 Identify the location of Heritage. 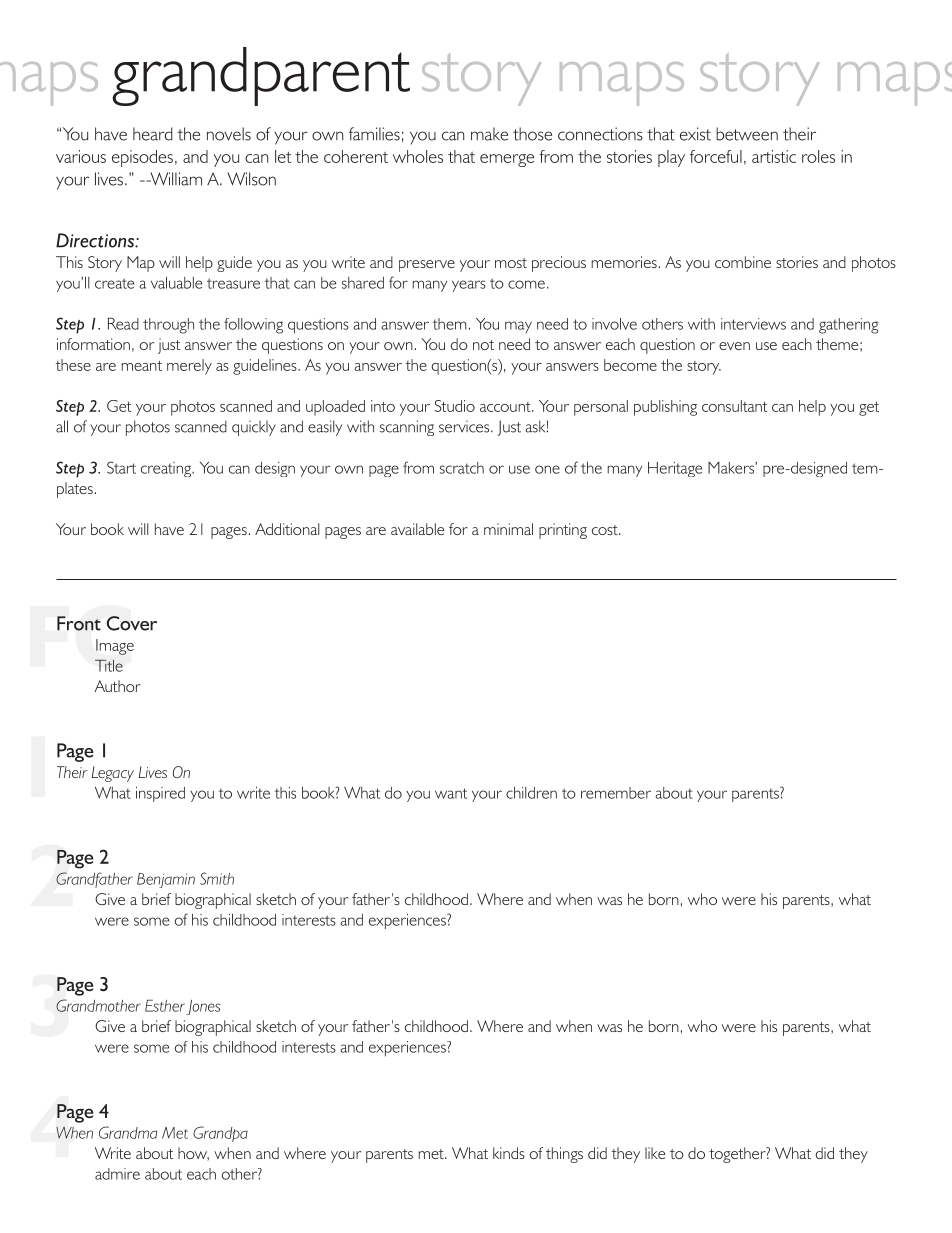
(675, 469).
